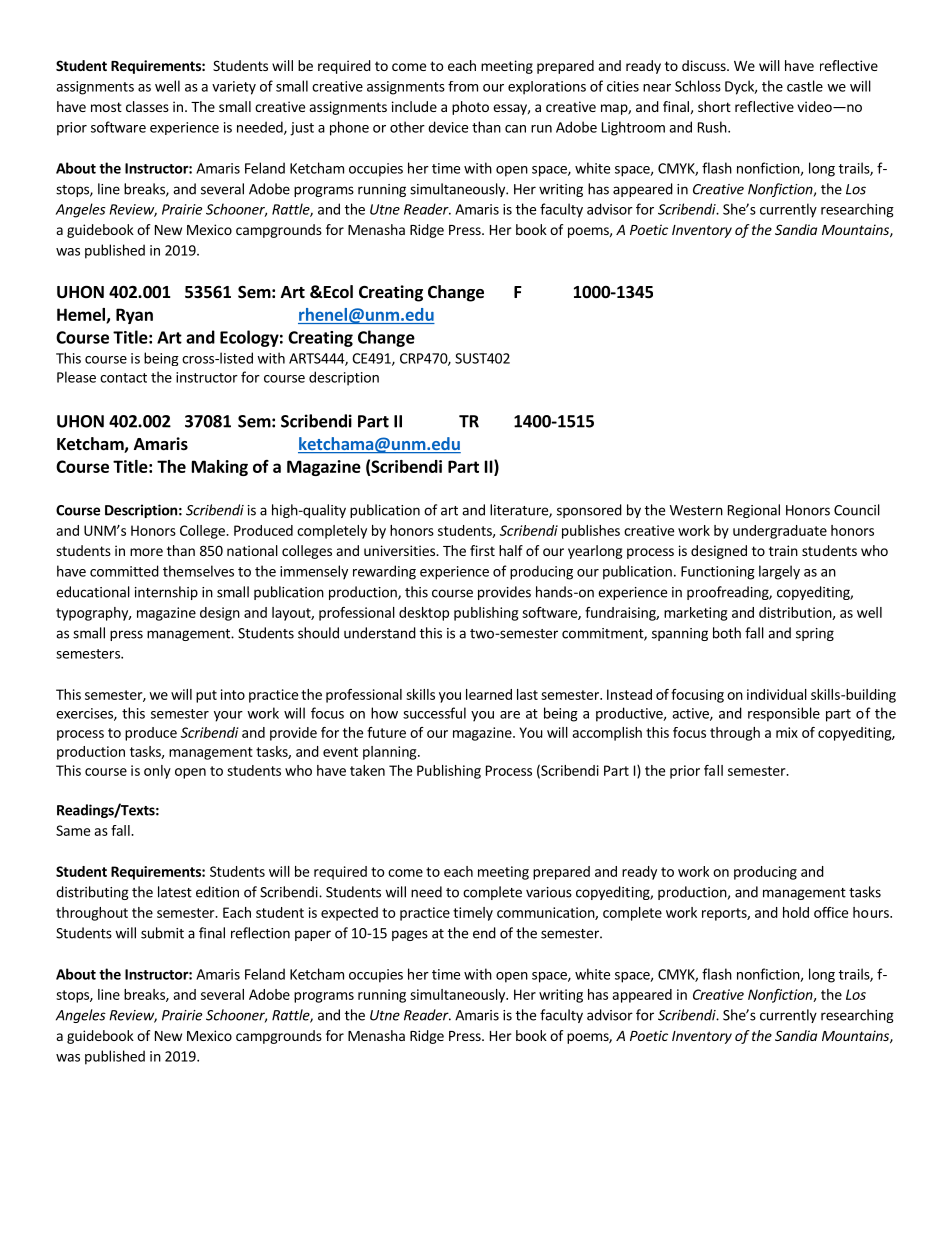 The height and width of the page is (1233, 952). I want to click on from, so click(463, 86).
